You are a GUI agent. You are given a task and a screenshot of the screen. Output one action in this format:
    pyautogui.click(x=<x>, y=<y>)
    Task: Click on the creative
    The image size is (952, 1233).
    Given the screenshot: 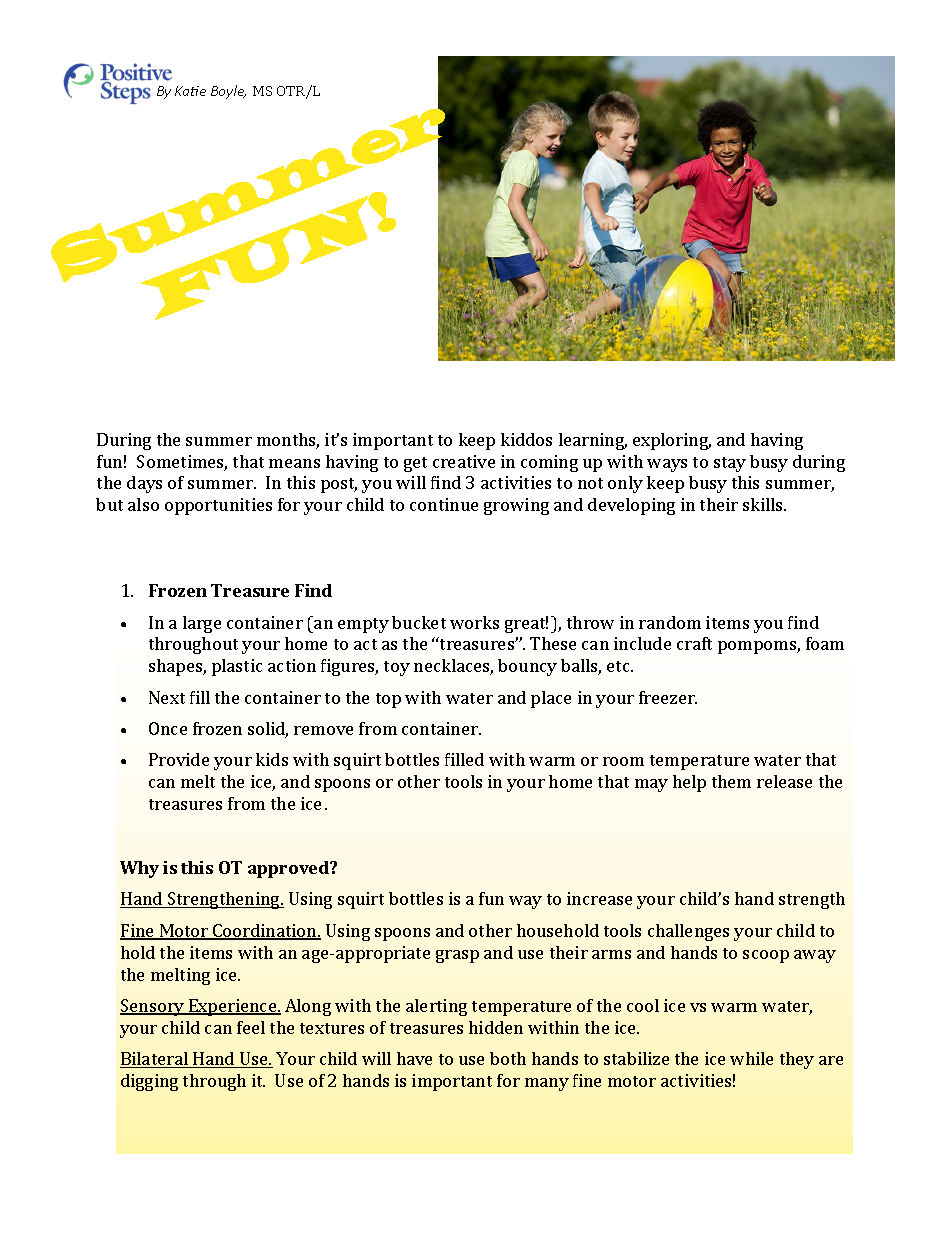 What is the action you would take?
    pyautogui.click(x=464, y=461)
